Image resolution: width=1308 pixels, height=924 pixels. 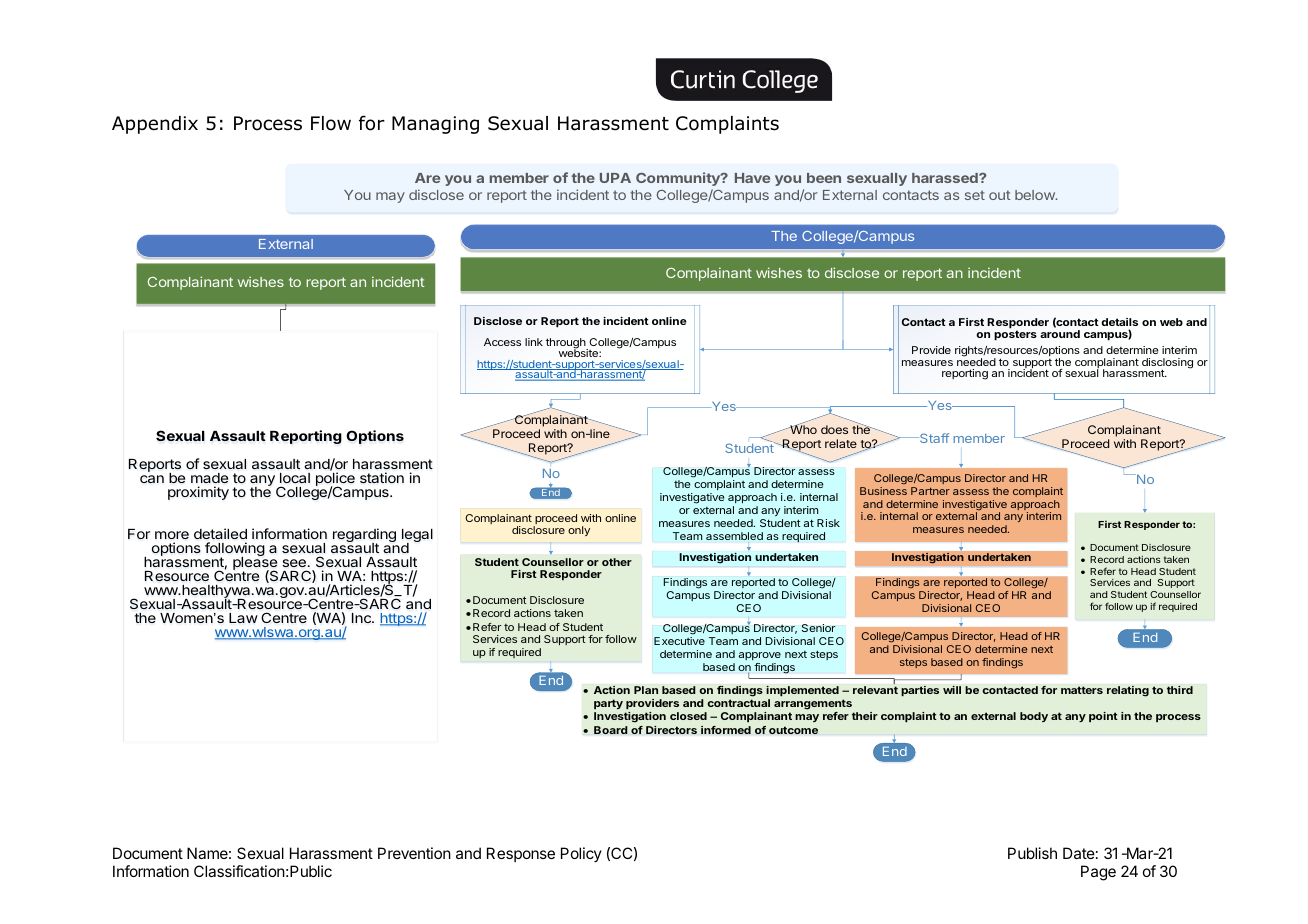 I want to click on Who, so click(x=803, y=428).
